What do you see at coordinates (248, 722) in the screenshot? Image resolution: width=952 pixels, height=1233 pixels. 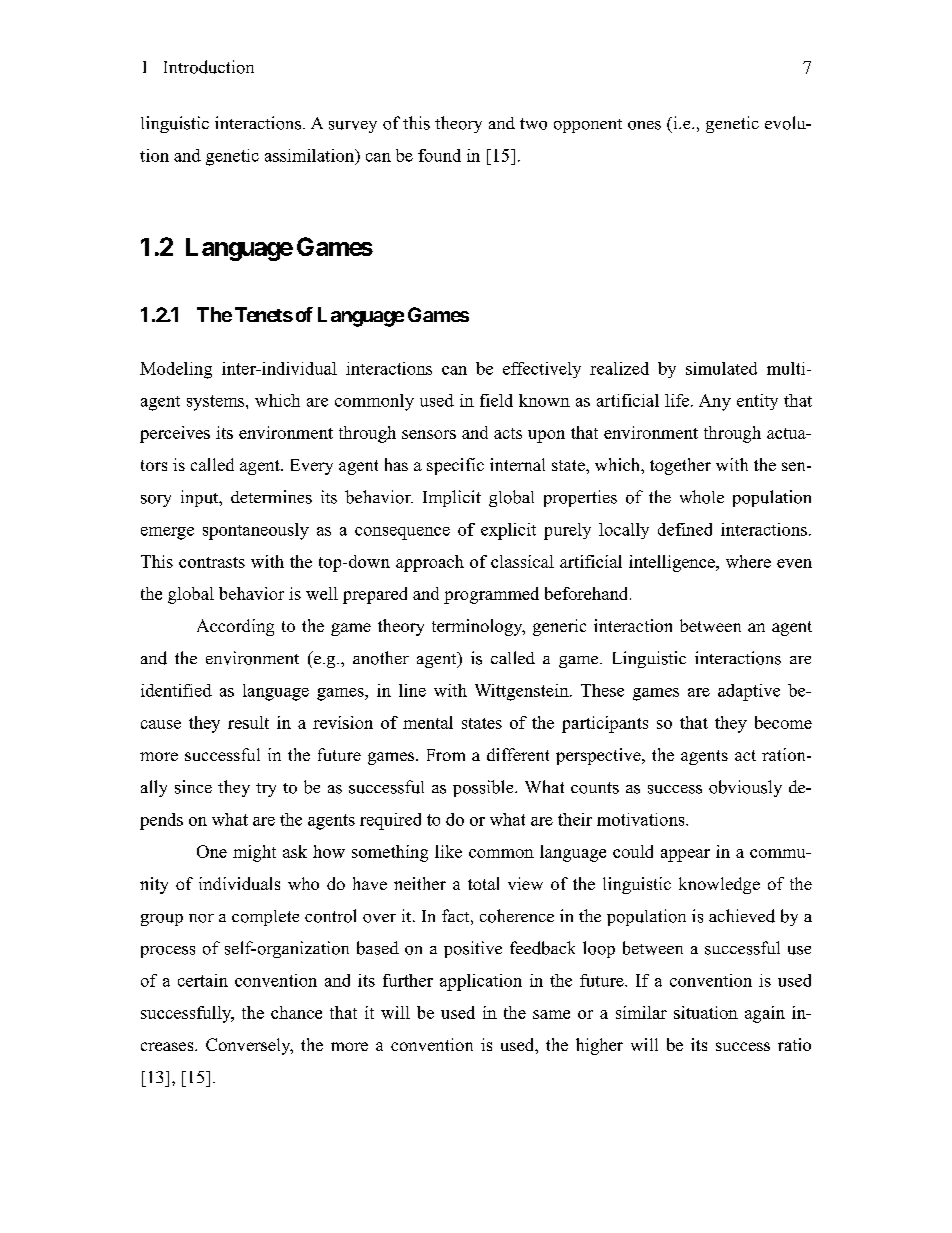 I see `result` at bounding box center [248, 722].
